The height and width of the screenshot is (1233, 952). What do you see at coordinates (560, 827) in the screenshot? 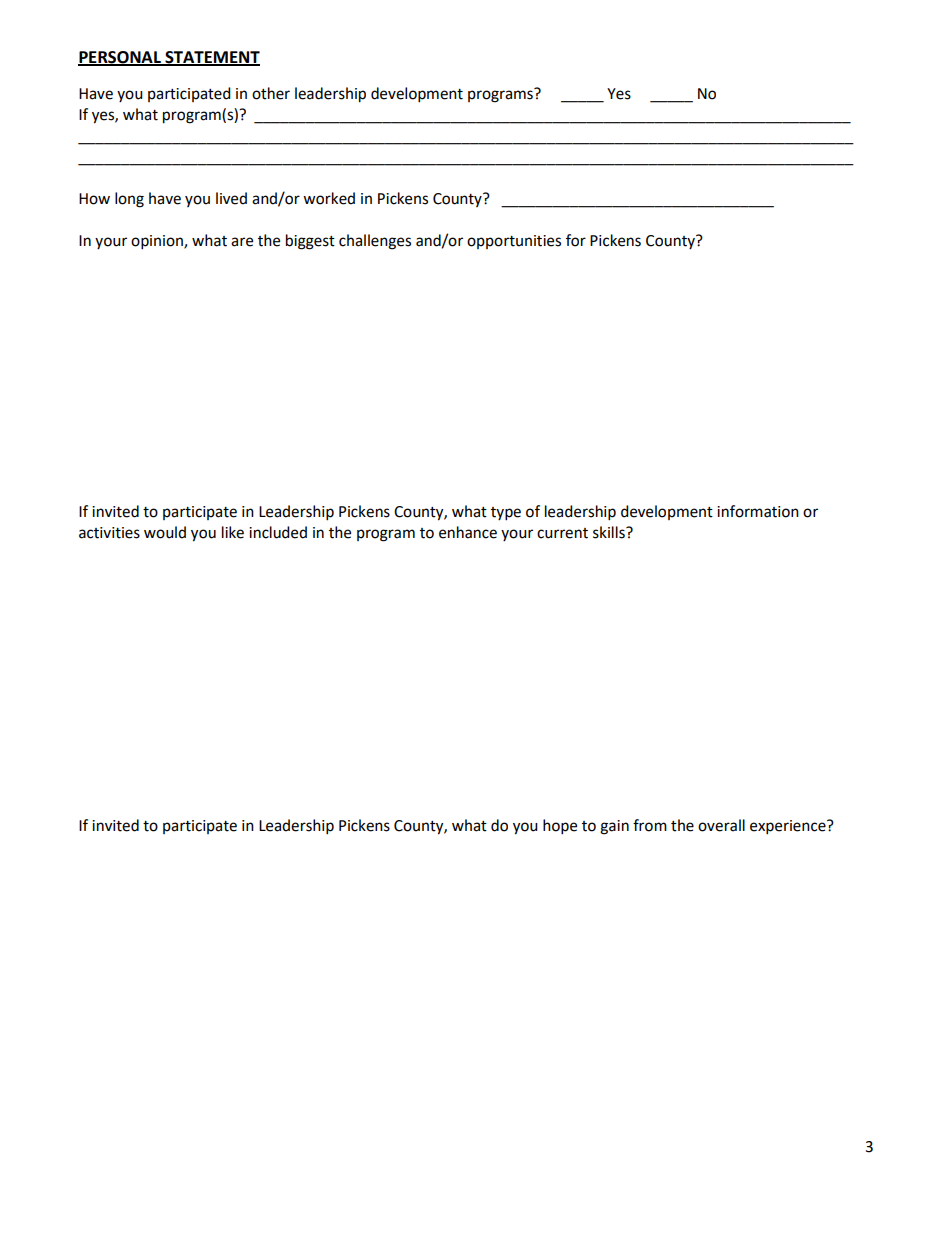
I see `hope` at bounding box center [560, 827].
